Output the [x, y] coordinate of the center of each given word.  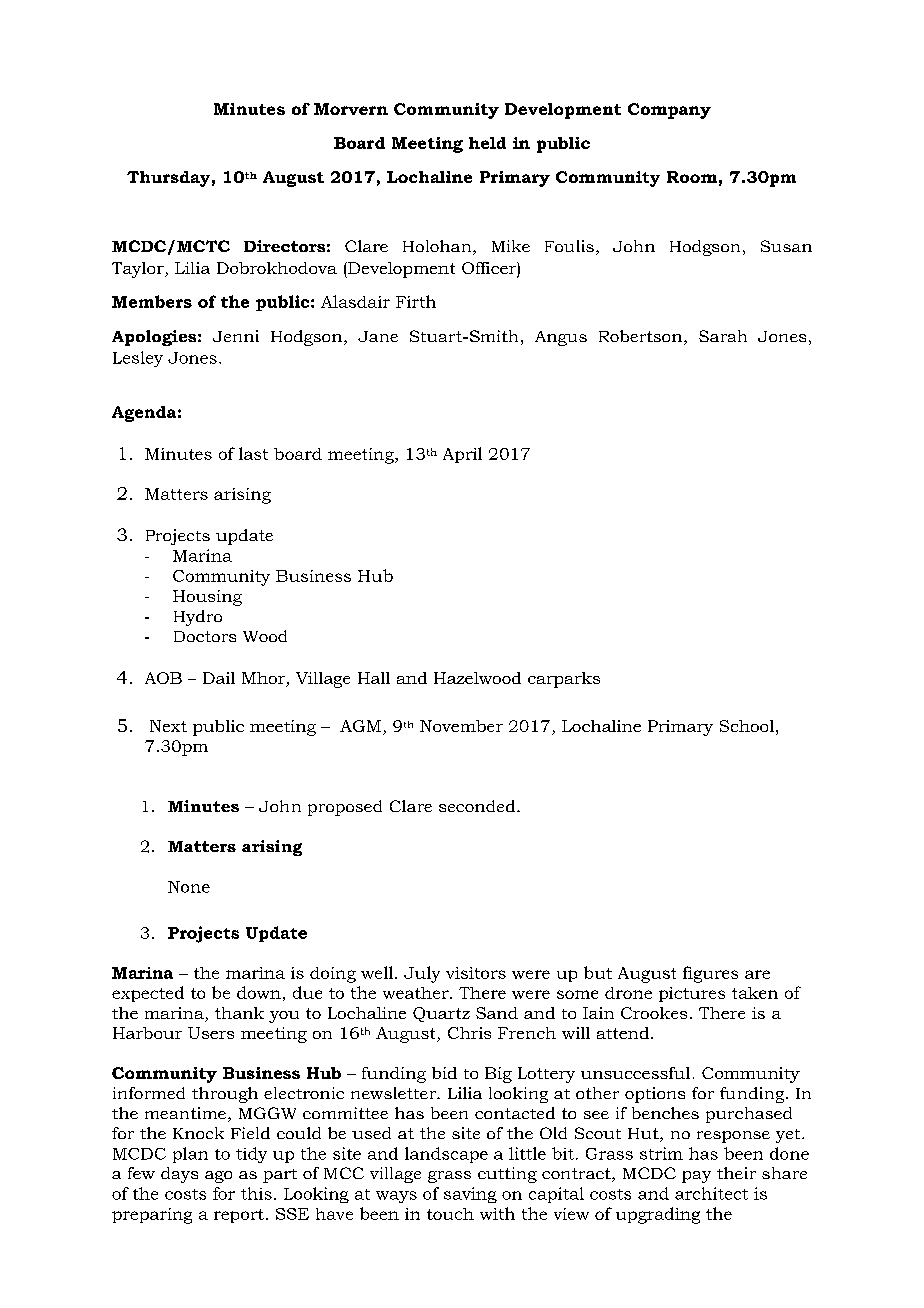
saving [470, 1195]
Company [669, 111]
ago [218, 1177]
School [747, 726]
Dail [219, 678]
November [461, 726]
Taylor [139, 270]
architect [711, 1193]
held [487, 143]
